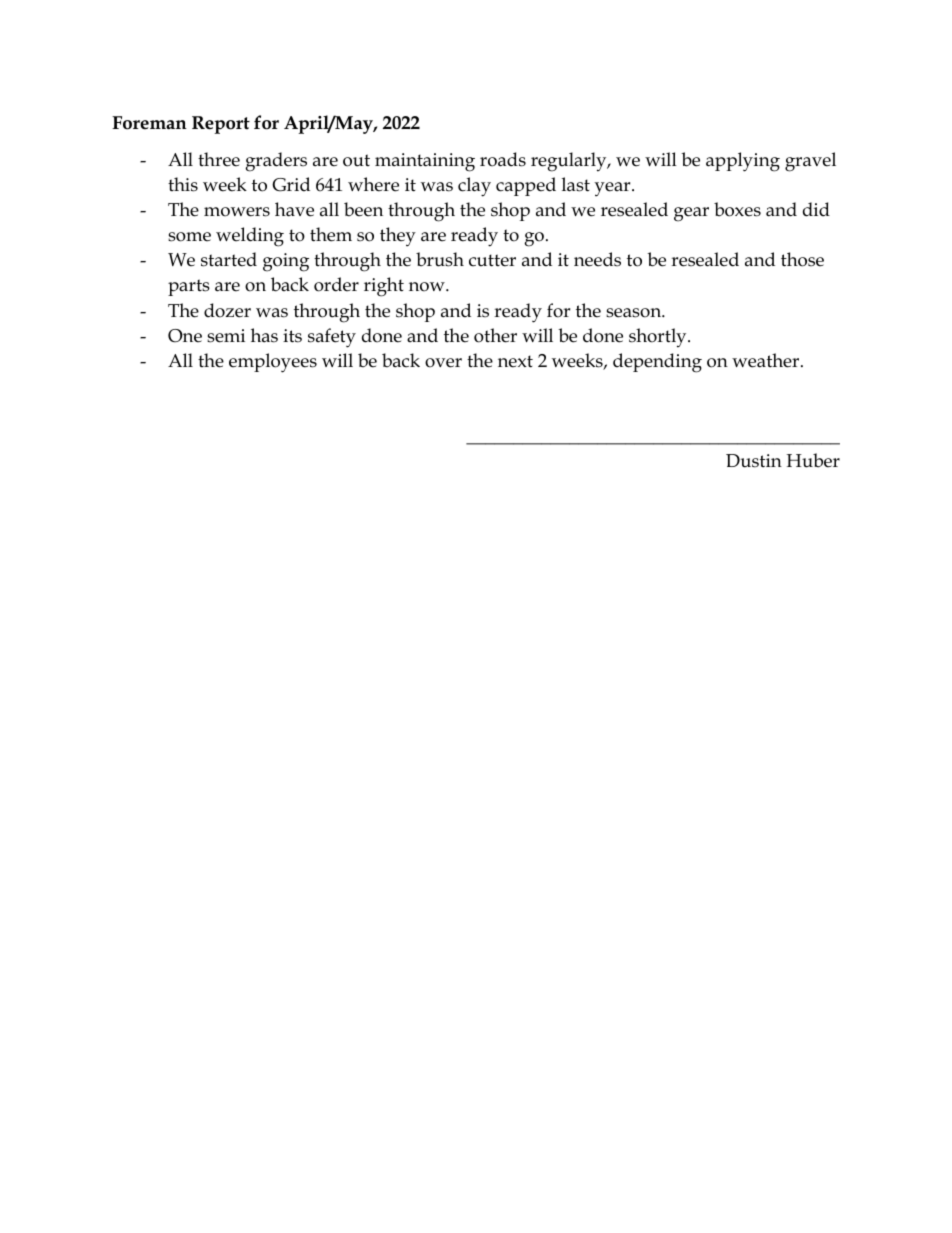  Describe the element at coordinates (428, 287) in the page. I see `now` at that location.
